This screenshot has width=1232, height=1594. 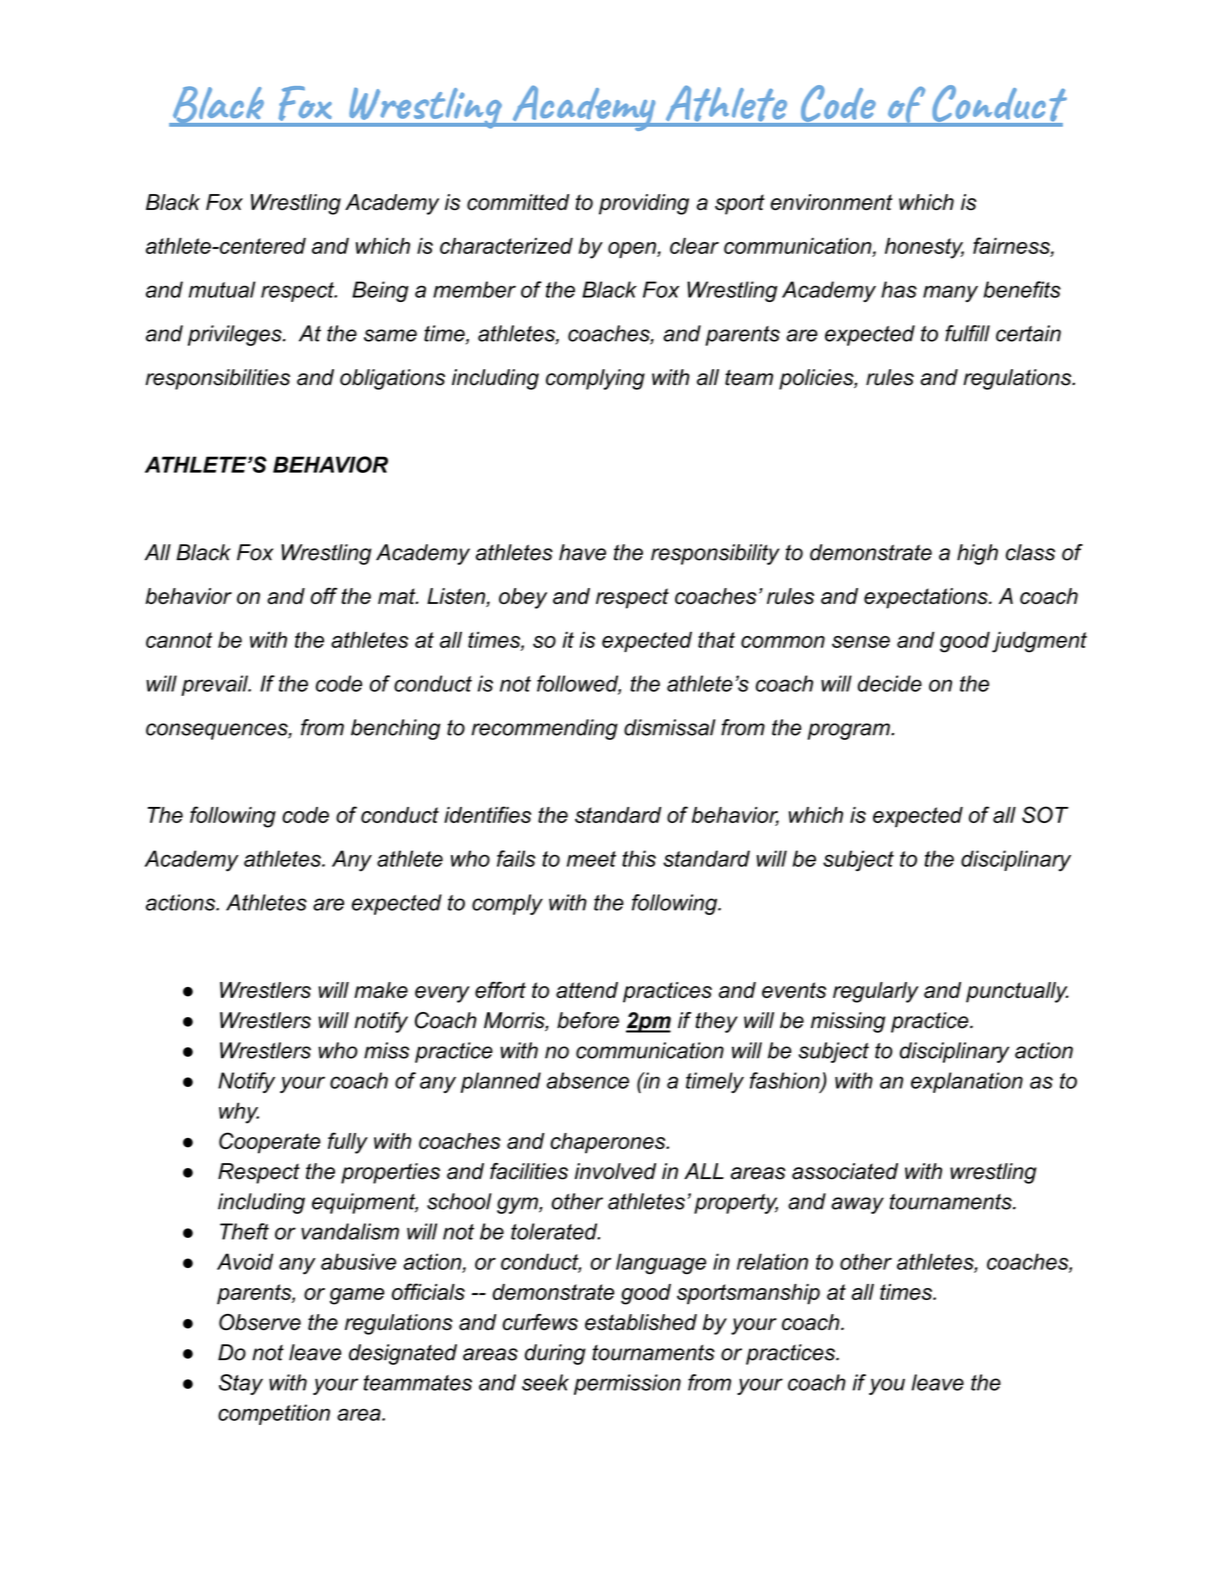 What do you see at coordinates (239, 1113) in the screenshot?
I see `why` at bounding box center [239, 1113].
